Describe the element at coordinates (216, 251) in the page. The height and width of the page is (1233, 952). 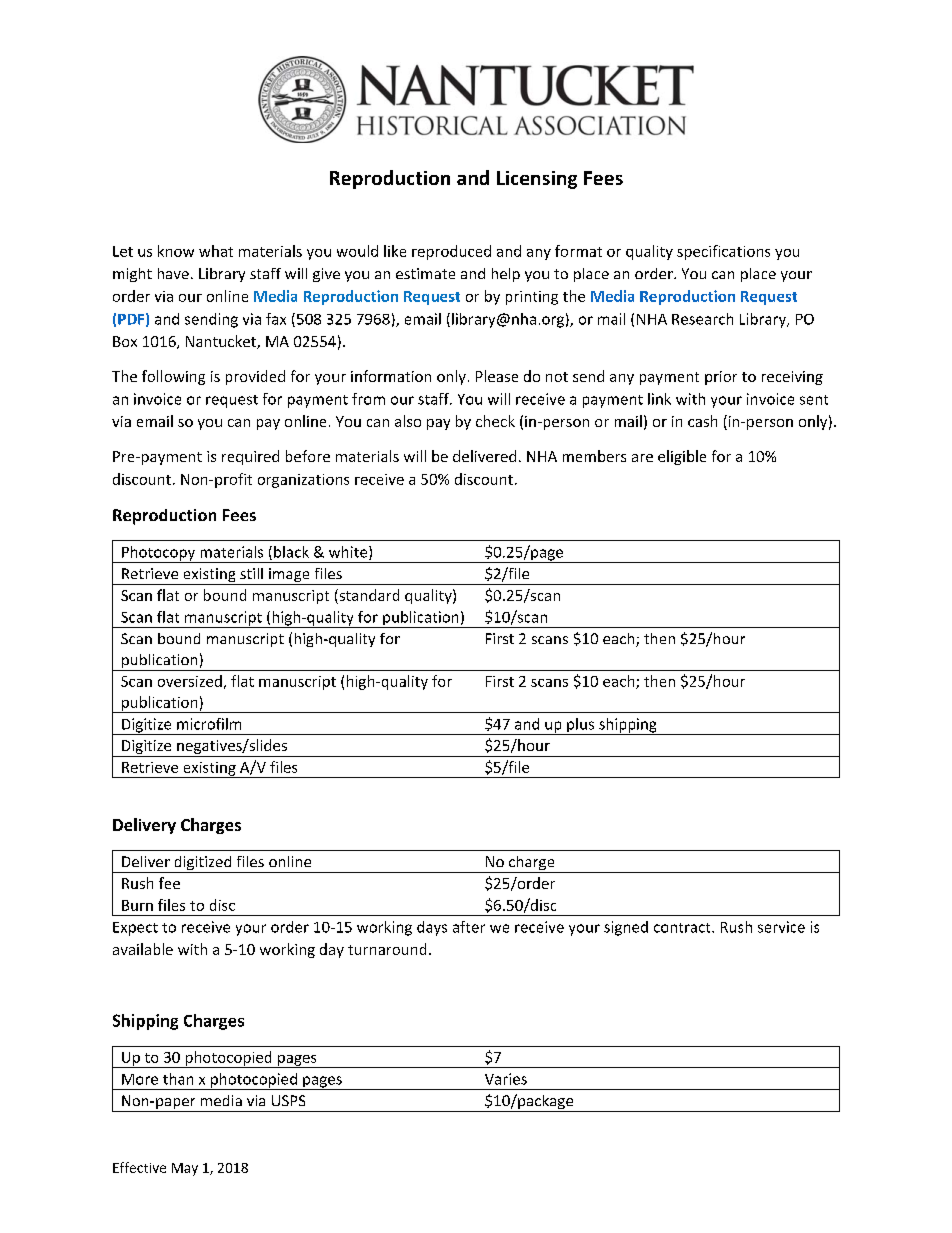
I see `what` at that location.
